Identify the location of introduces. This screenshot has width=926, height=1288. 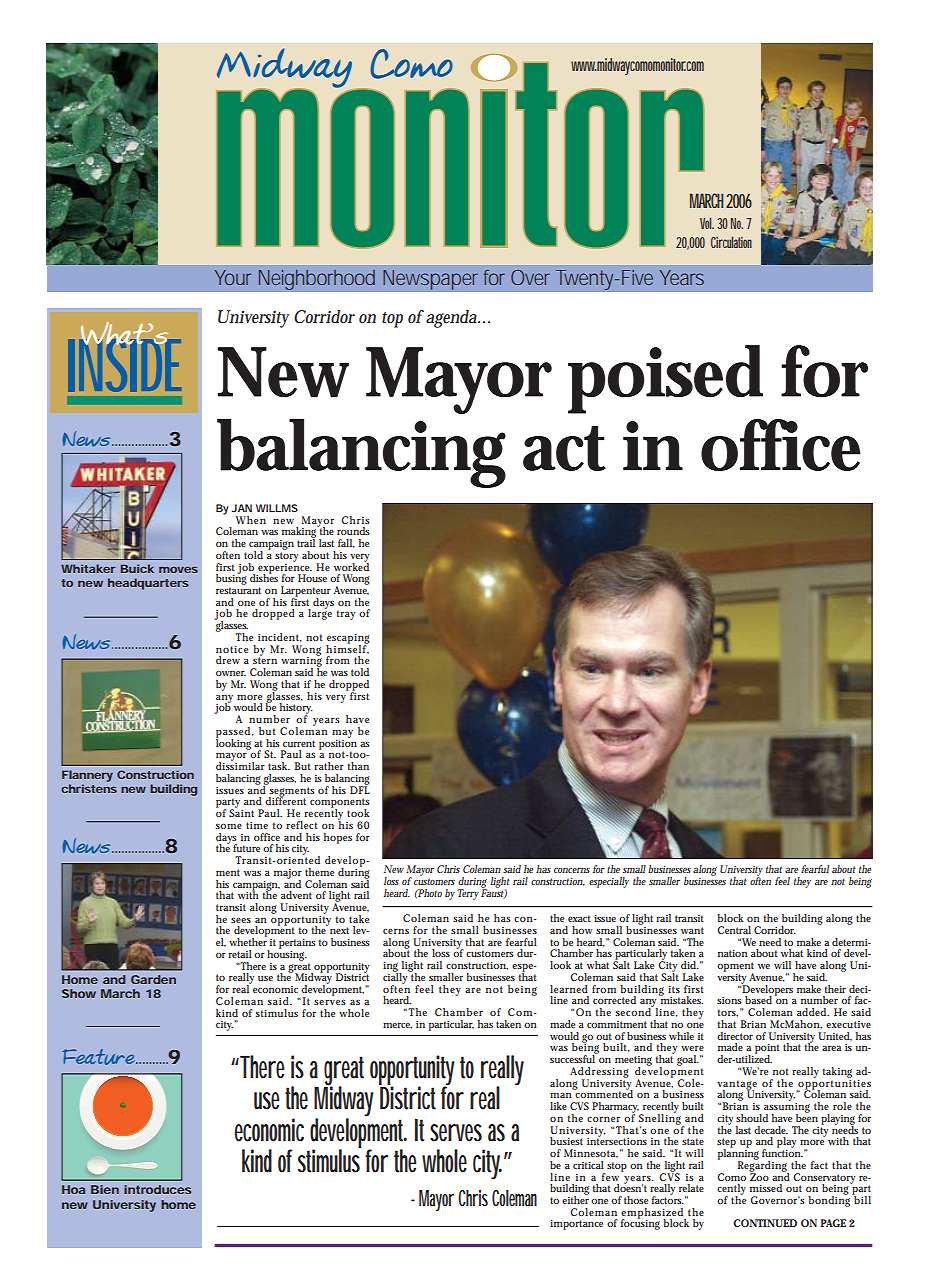
(157, 1189).
